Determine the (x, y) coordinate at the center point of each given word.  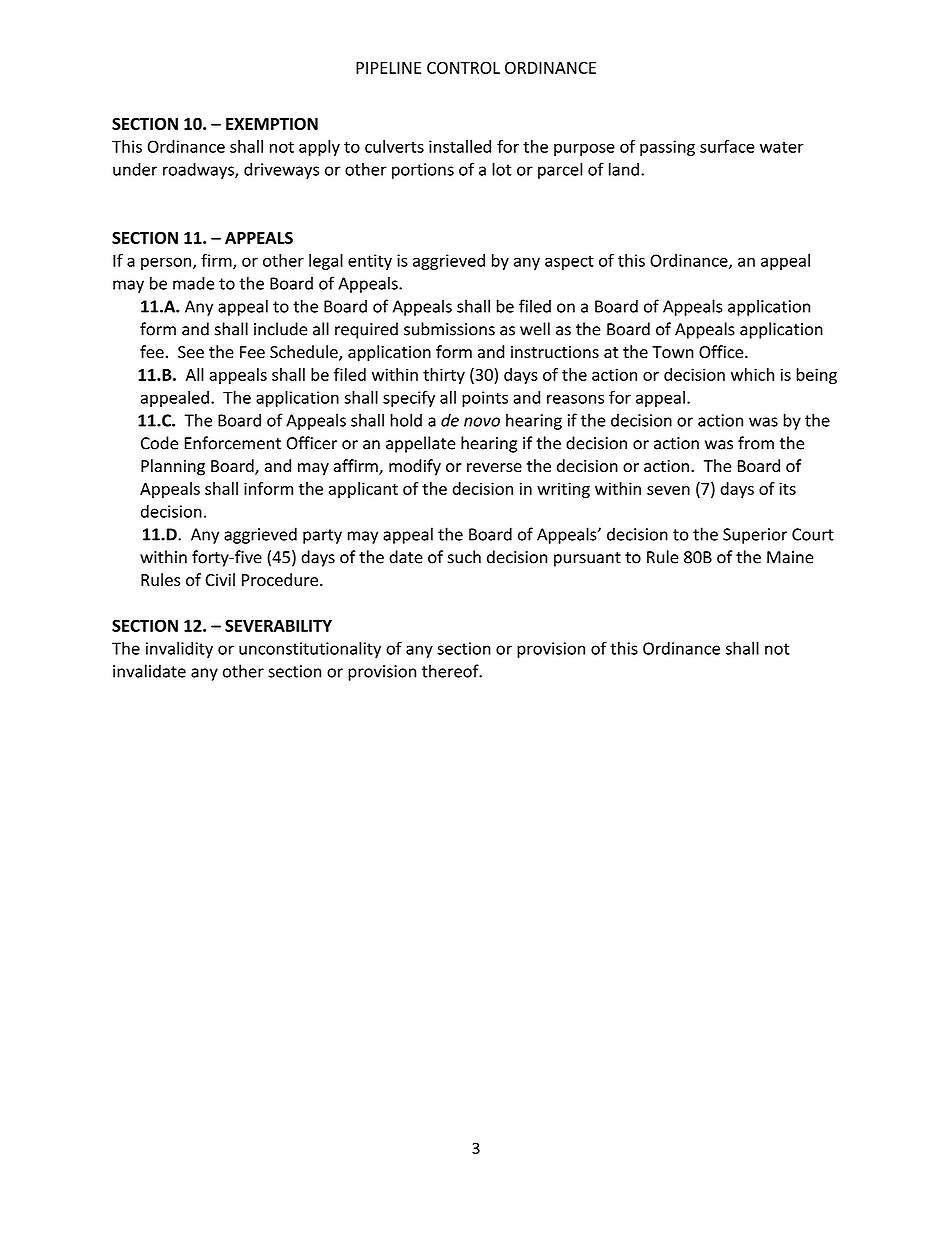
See (191, 352)
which (752, 374)
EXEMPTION (272, 124)
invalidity (179, 649)
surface (727, 146)
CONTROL (463, 67)
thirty (444, 376)
